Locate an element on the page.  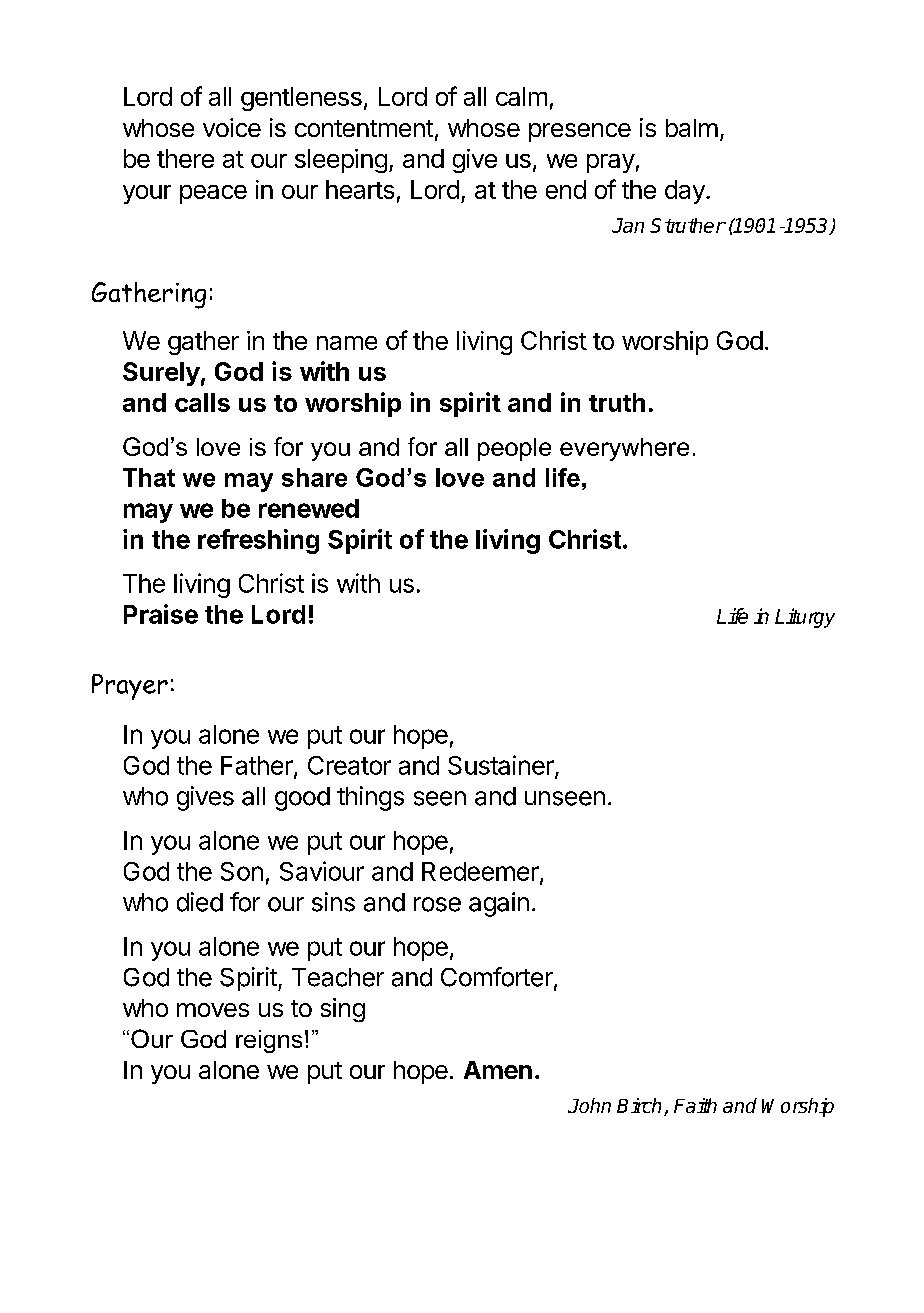
reigns is located at coordinates (269, 1041).
